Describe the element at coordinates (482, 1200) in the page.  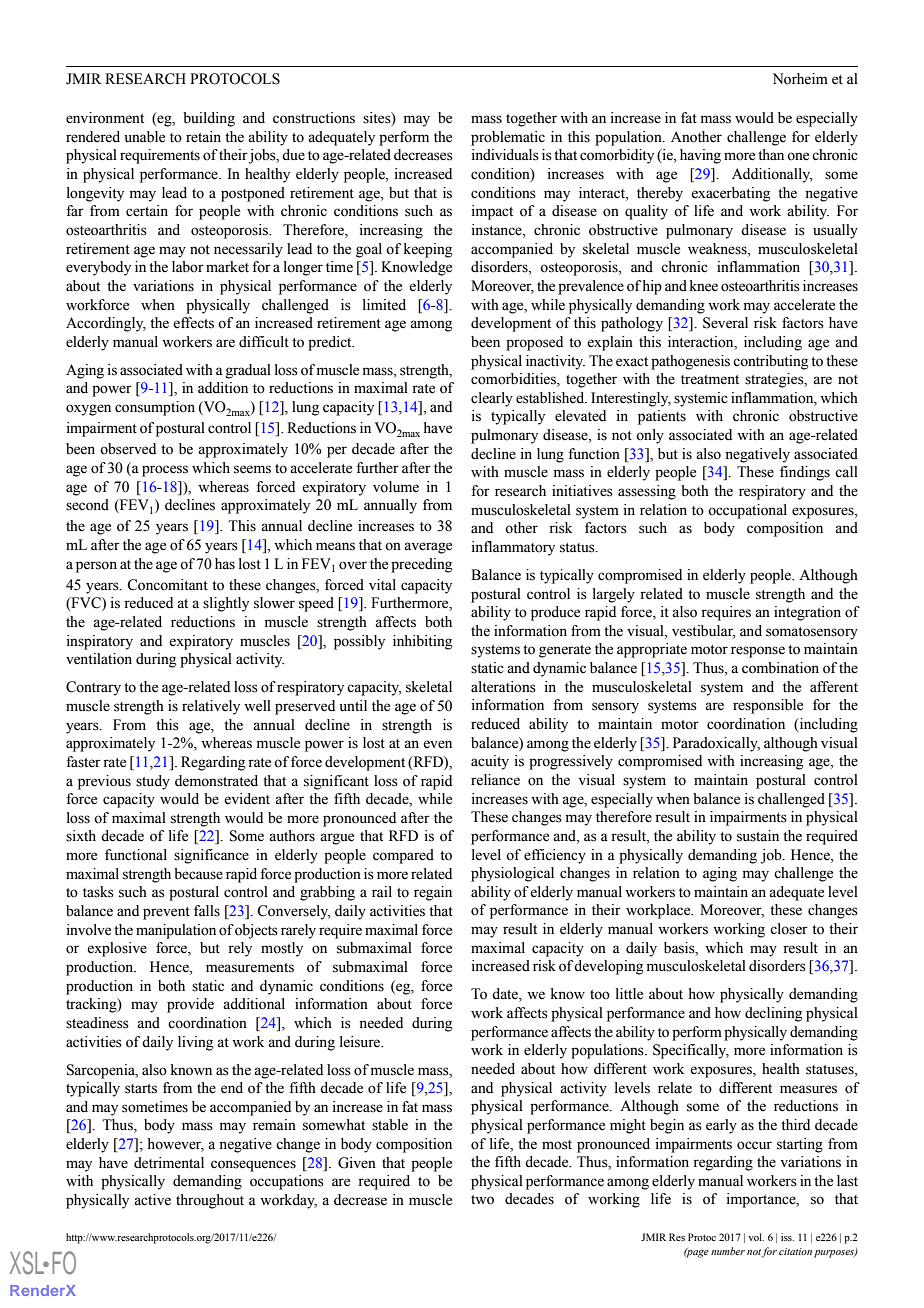
I see `two` at that location.
